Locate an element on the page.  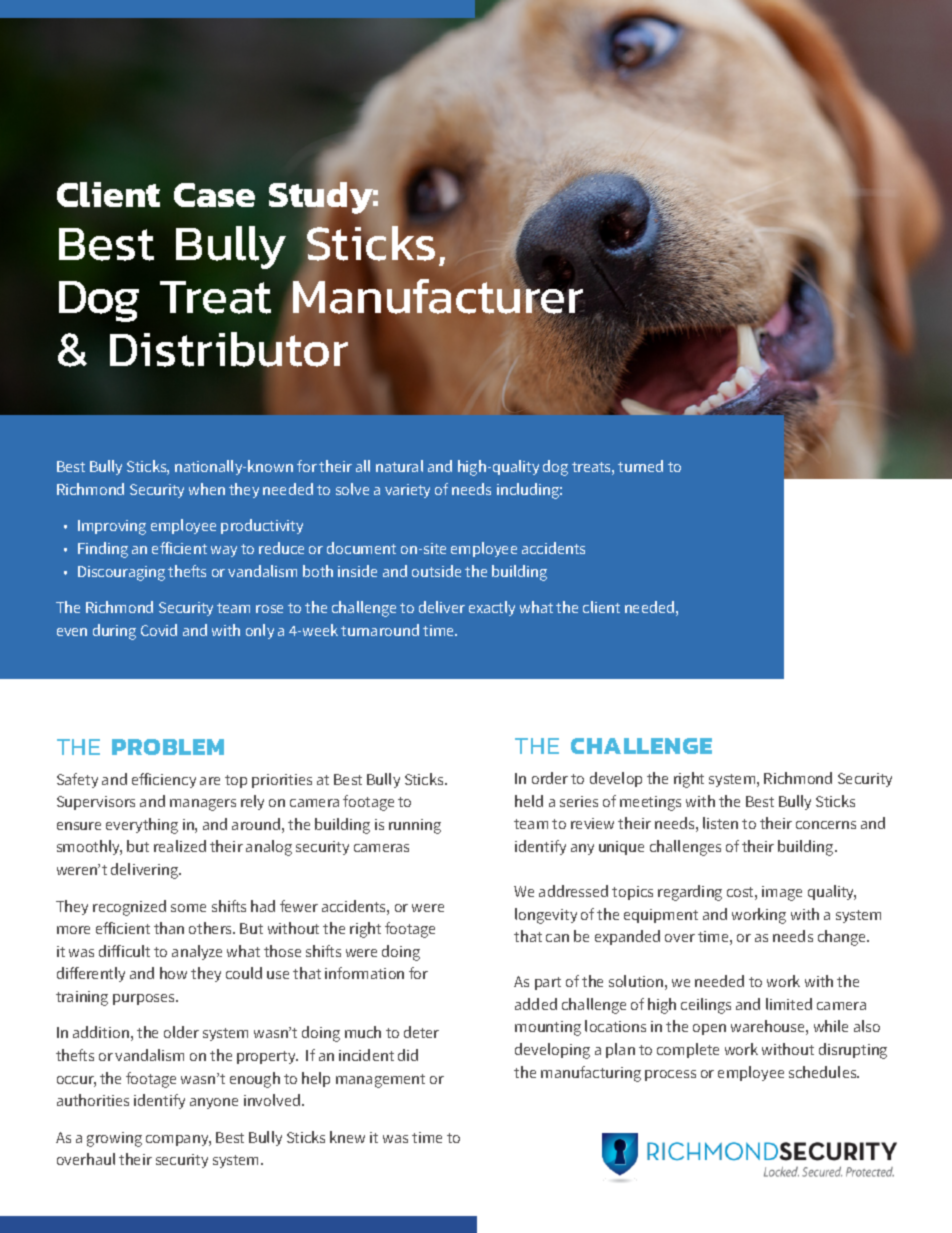
listen is located at coordinates (720, 823).
